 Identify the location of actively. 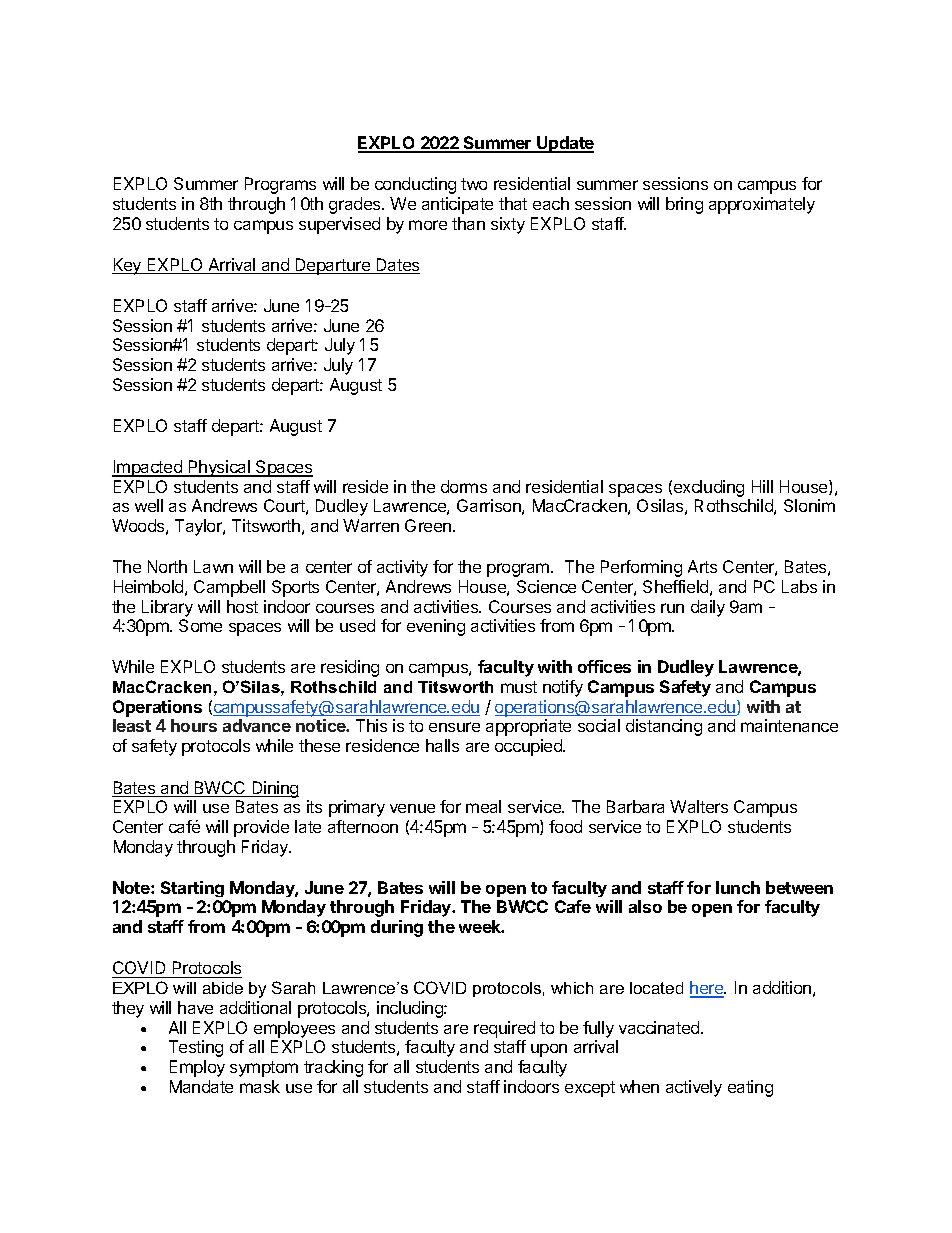
(694, 1088).
